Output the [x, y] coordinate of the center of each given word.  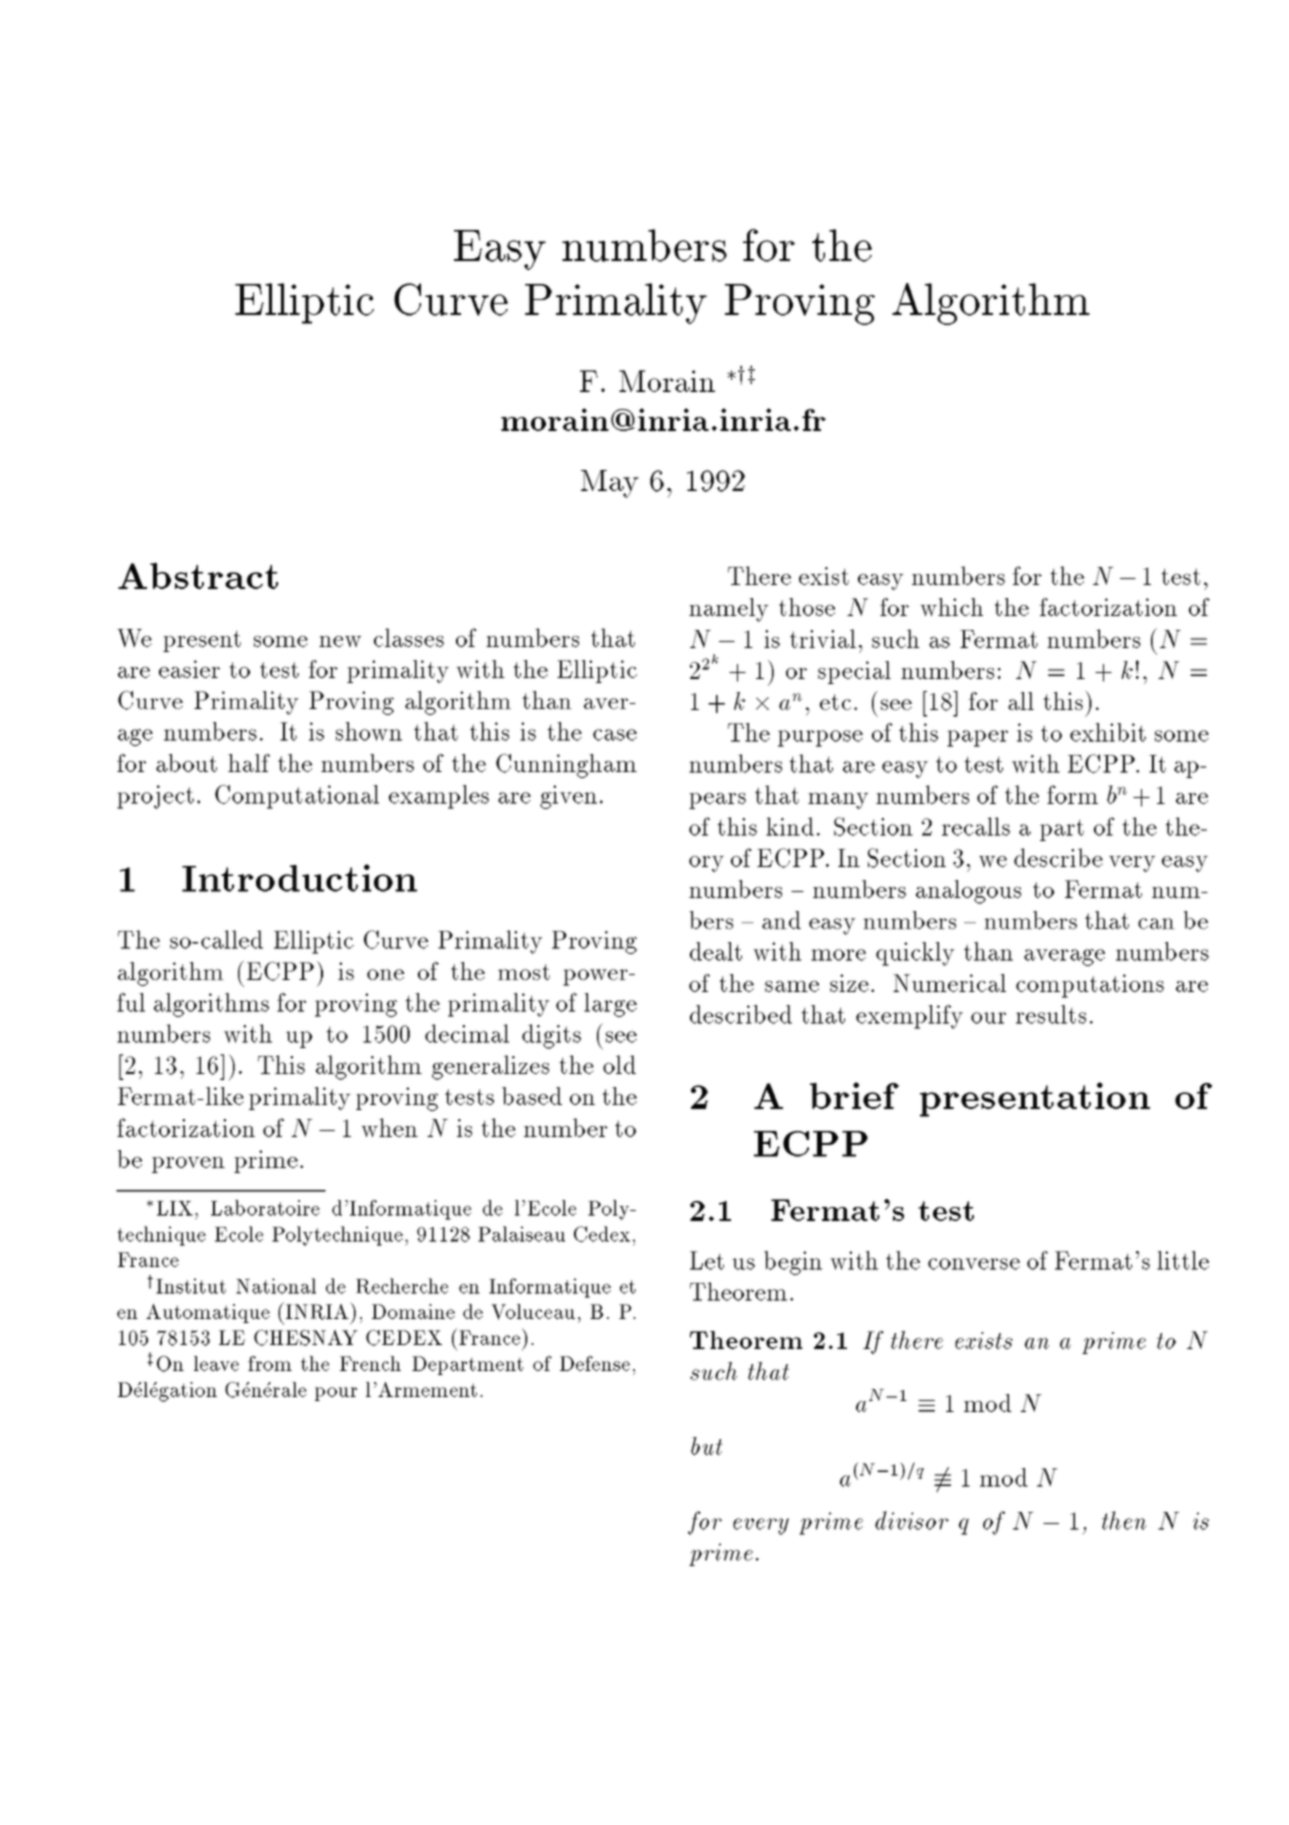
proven [188, 1165]
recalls [976, 826]
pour [336, 1394]
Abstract [198, 576]
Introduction [299, 878]
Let [707, 1260]
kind [790, 826]
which [951, 607]
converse [974, 1264]
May [610, 484]
